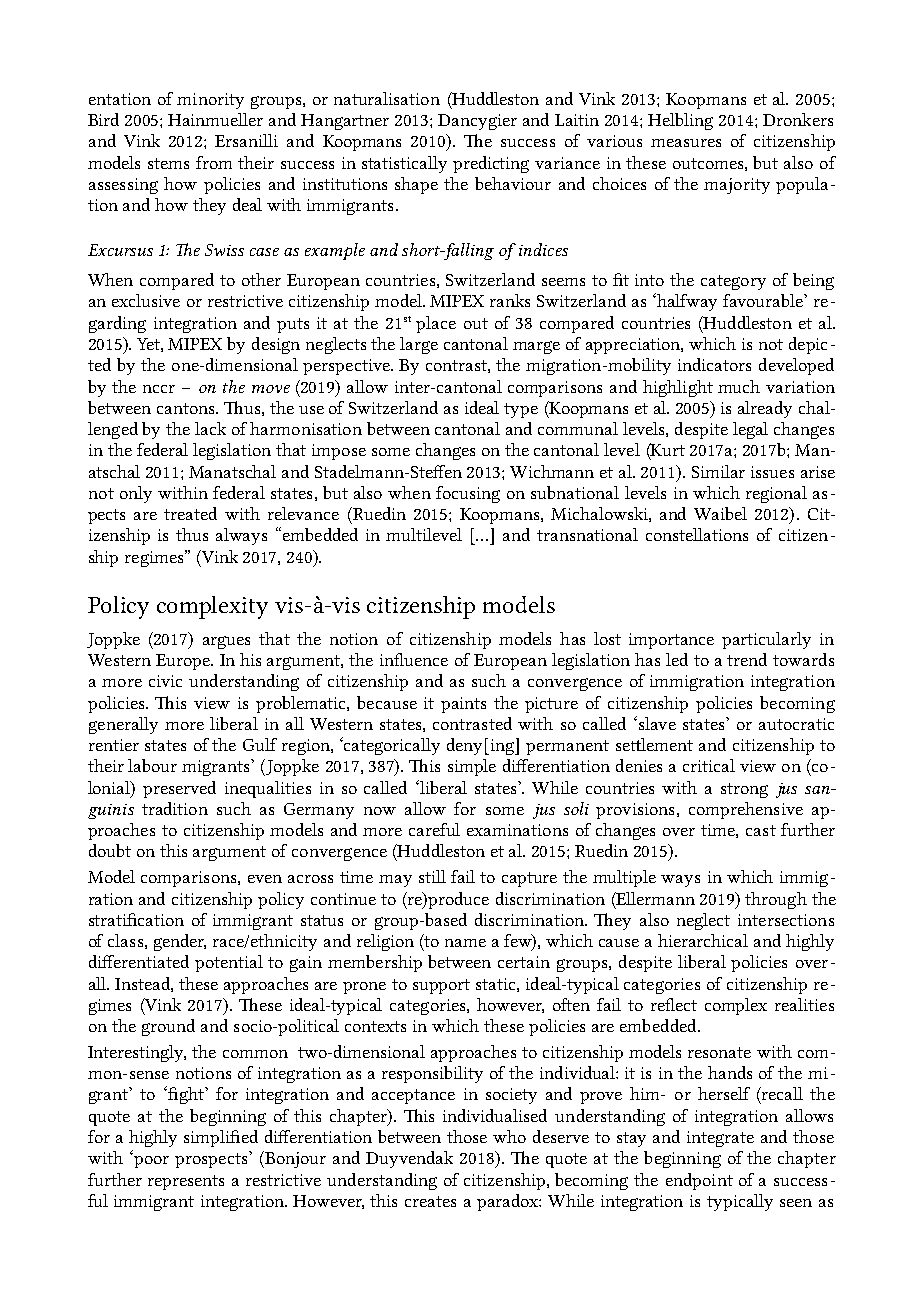 The image size is (924, 1307). Describe the element at coordinates (747, 659) in the screenshot. I see `trend` at that location.
